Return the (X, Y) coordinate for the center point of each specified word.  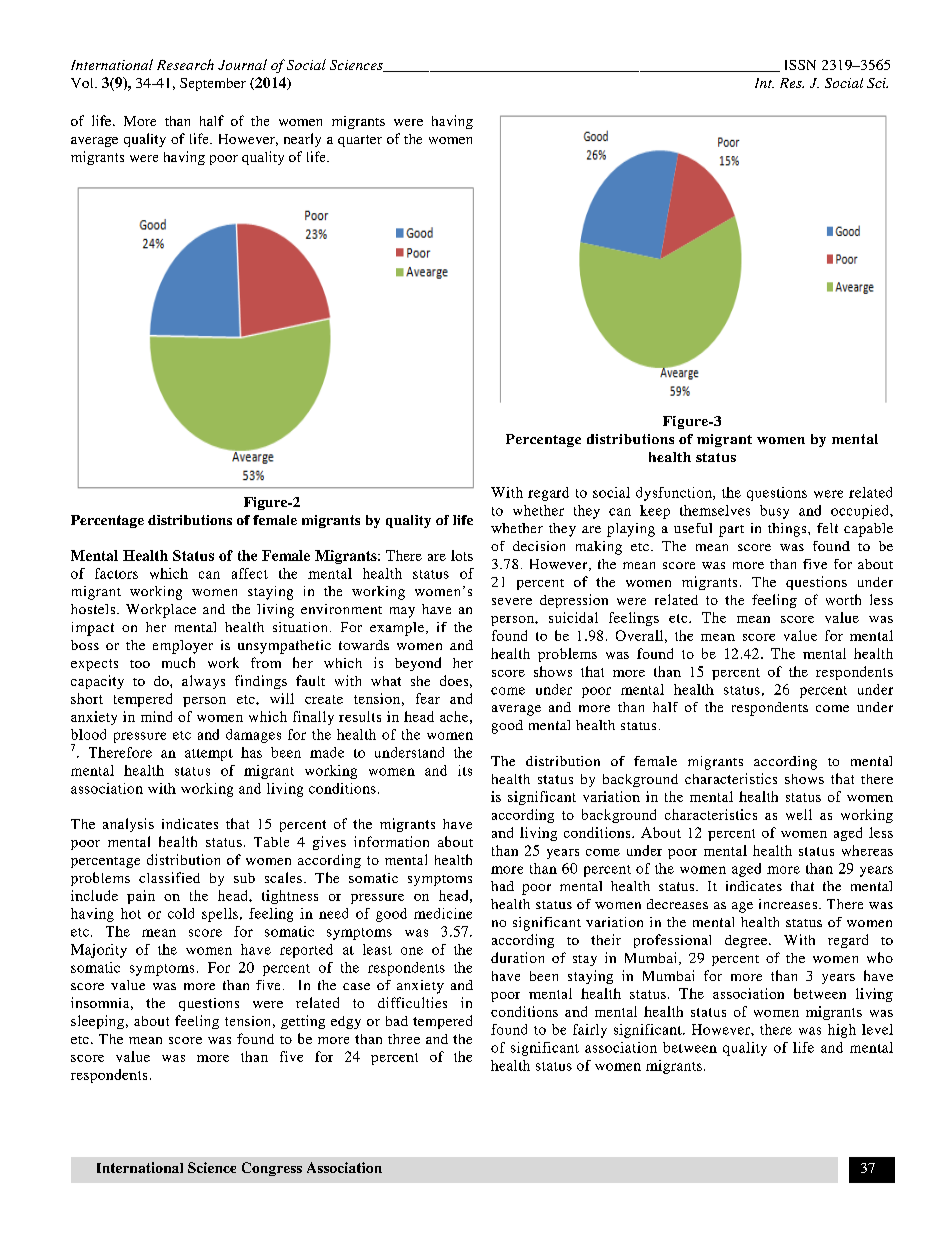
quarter (360, 141)
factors (116, 573)
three (404, 1039)
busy (774, 512)
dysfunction (675, 494)
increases (788, 904)
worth (843, 599)
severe (512, 601)
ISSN (800, 65)
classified (169, 877)
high (842, 1031)
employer (183, 647)
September (213, 84)
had (502, 886)
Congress (272, 1169)
